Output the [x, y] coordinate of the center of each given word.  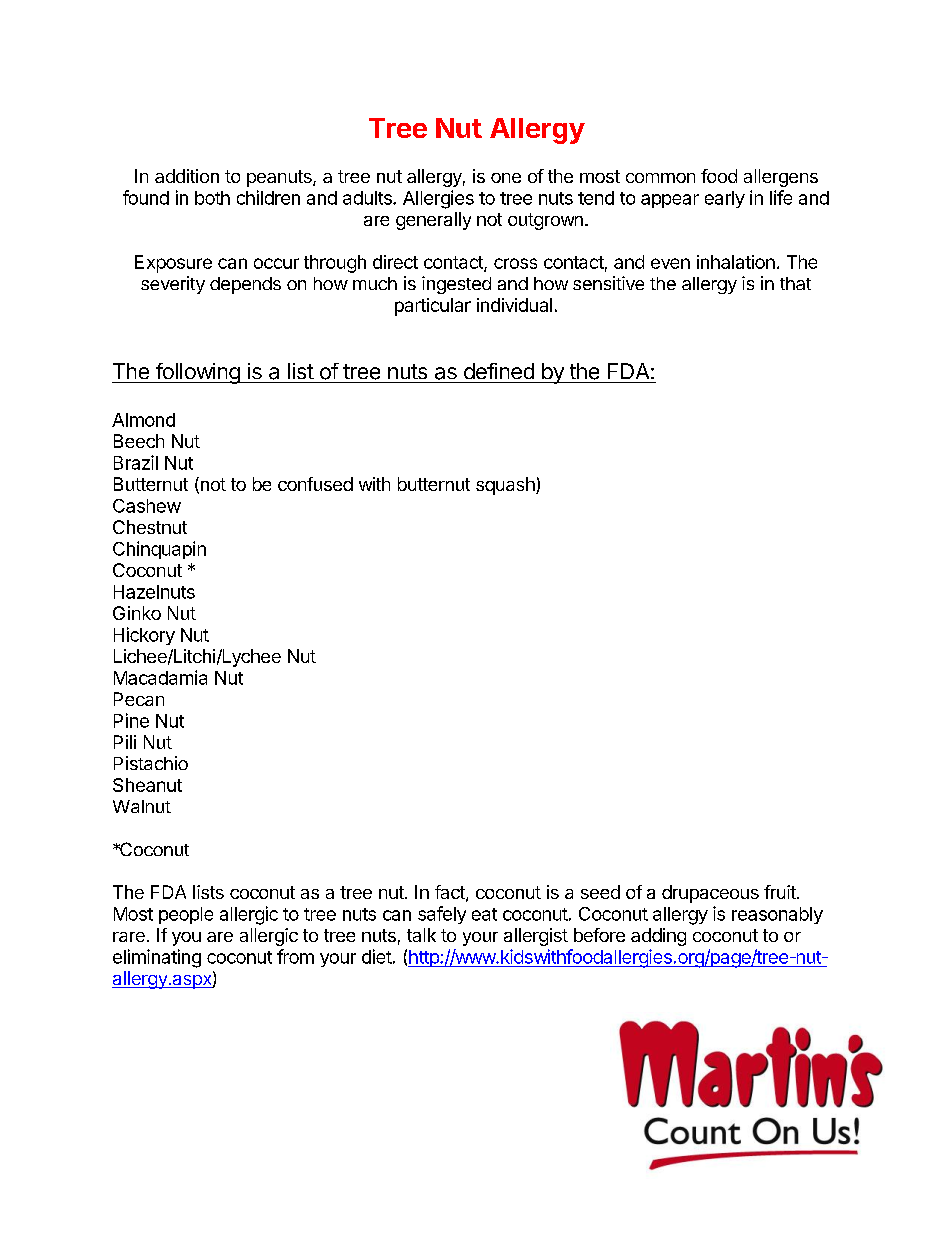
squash [506, 486]
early [725, 199]
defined [499, 371]
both [212, 198]
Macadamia [160, 677]
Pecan [139, 699]
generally [433, 221]
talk [421, 935]
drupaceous [710, 894]
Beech [139, 441]
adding [658, 937]
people [186, 915]
